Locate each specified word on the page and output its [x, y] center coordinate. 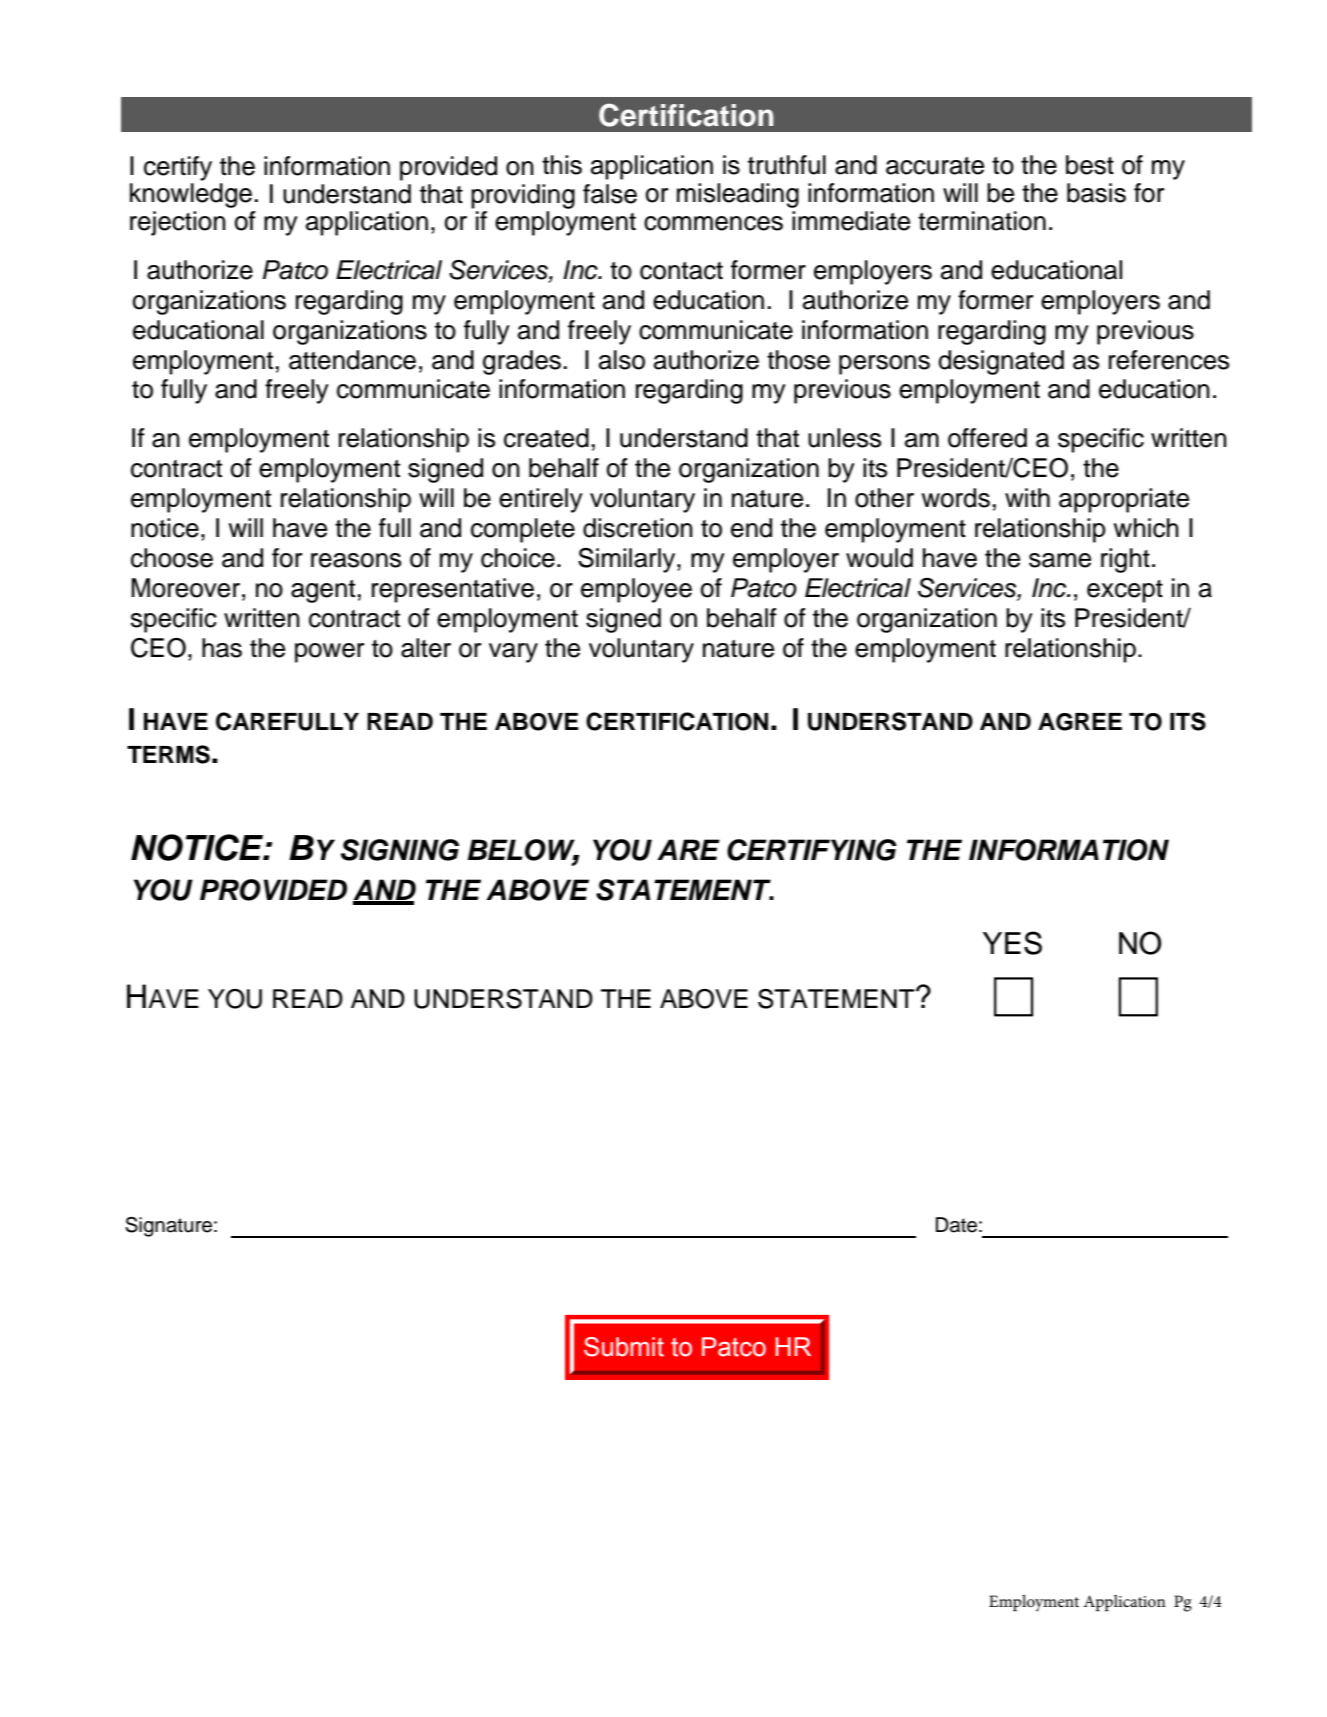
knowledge [191, 194]
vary [513, 653]
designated [1001, 362]
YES [1012, 943]
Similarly [628, 560]
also [622, 360]
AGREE [1080, 722]
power [329, 653]
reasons [356, 560]
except [1125, 591]
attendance [352, 360]
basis [1096, 193]
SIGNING [400, 850]
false [610, 194]
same [1060, 560]
